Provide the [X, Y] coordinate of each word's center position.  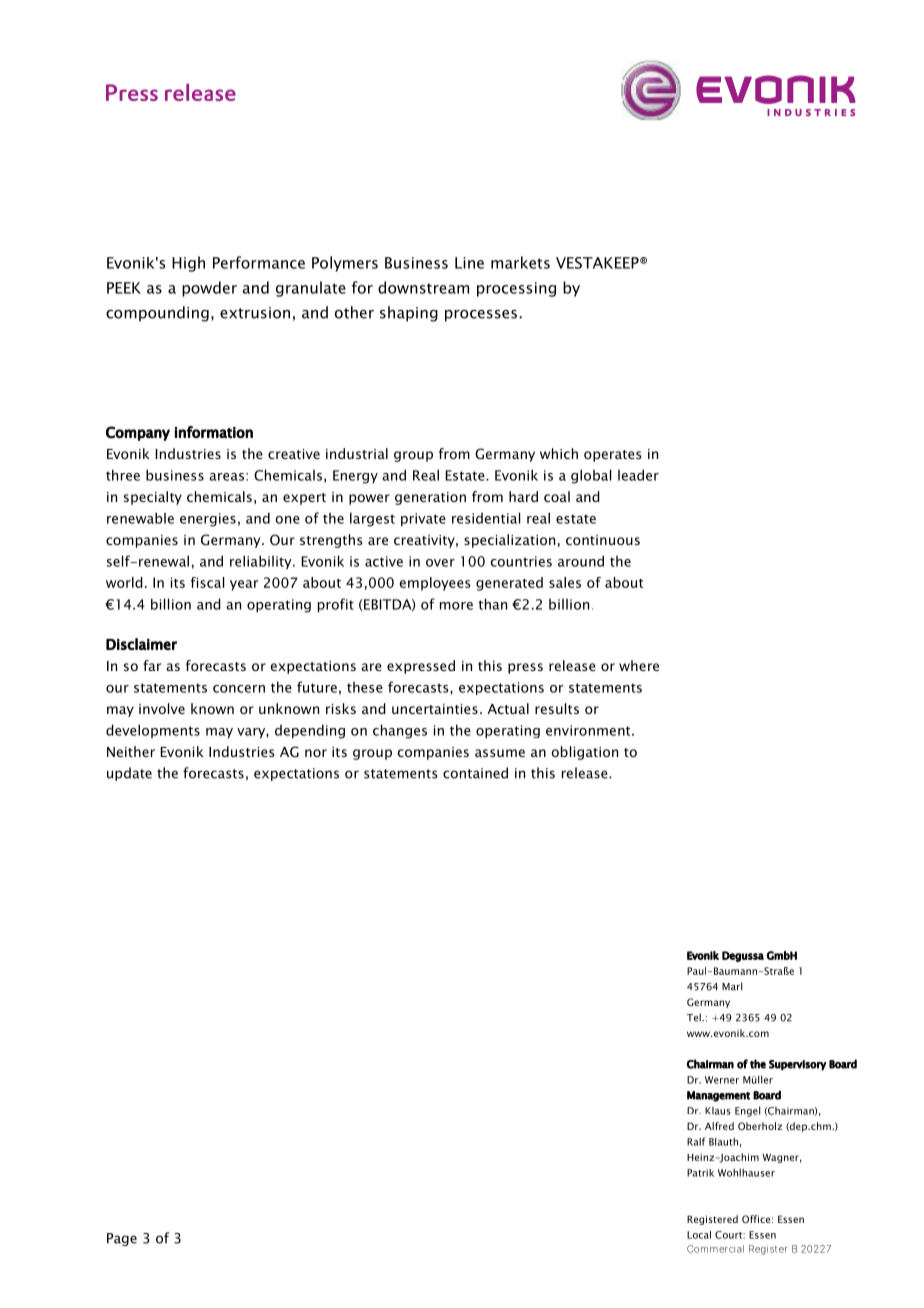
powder [209, 289]
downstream [423, 287]
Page [122, 1239]
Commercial [715, 1249]
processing [516, 289]
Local [699, 1235]
